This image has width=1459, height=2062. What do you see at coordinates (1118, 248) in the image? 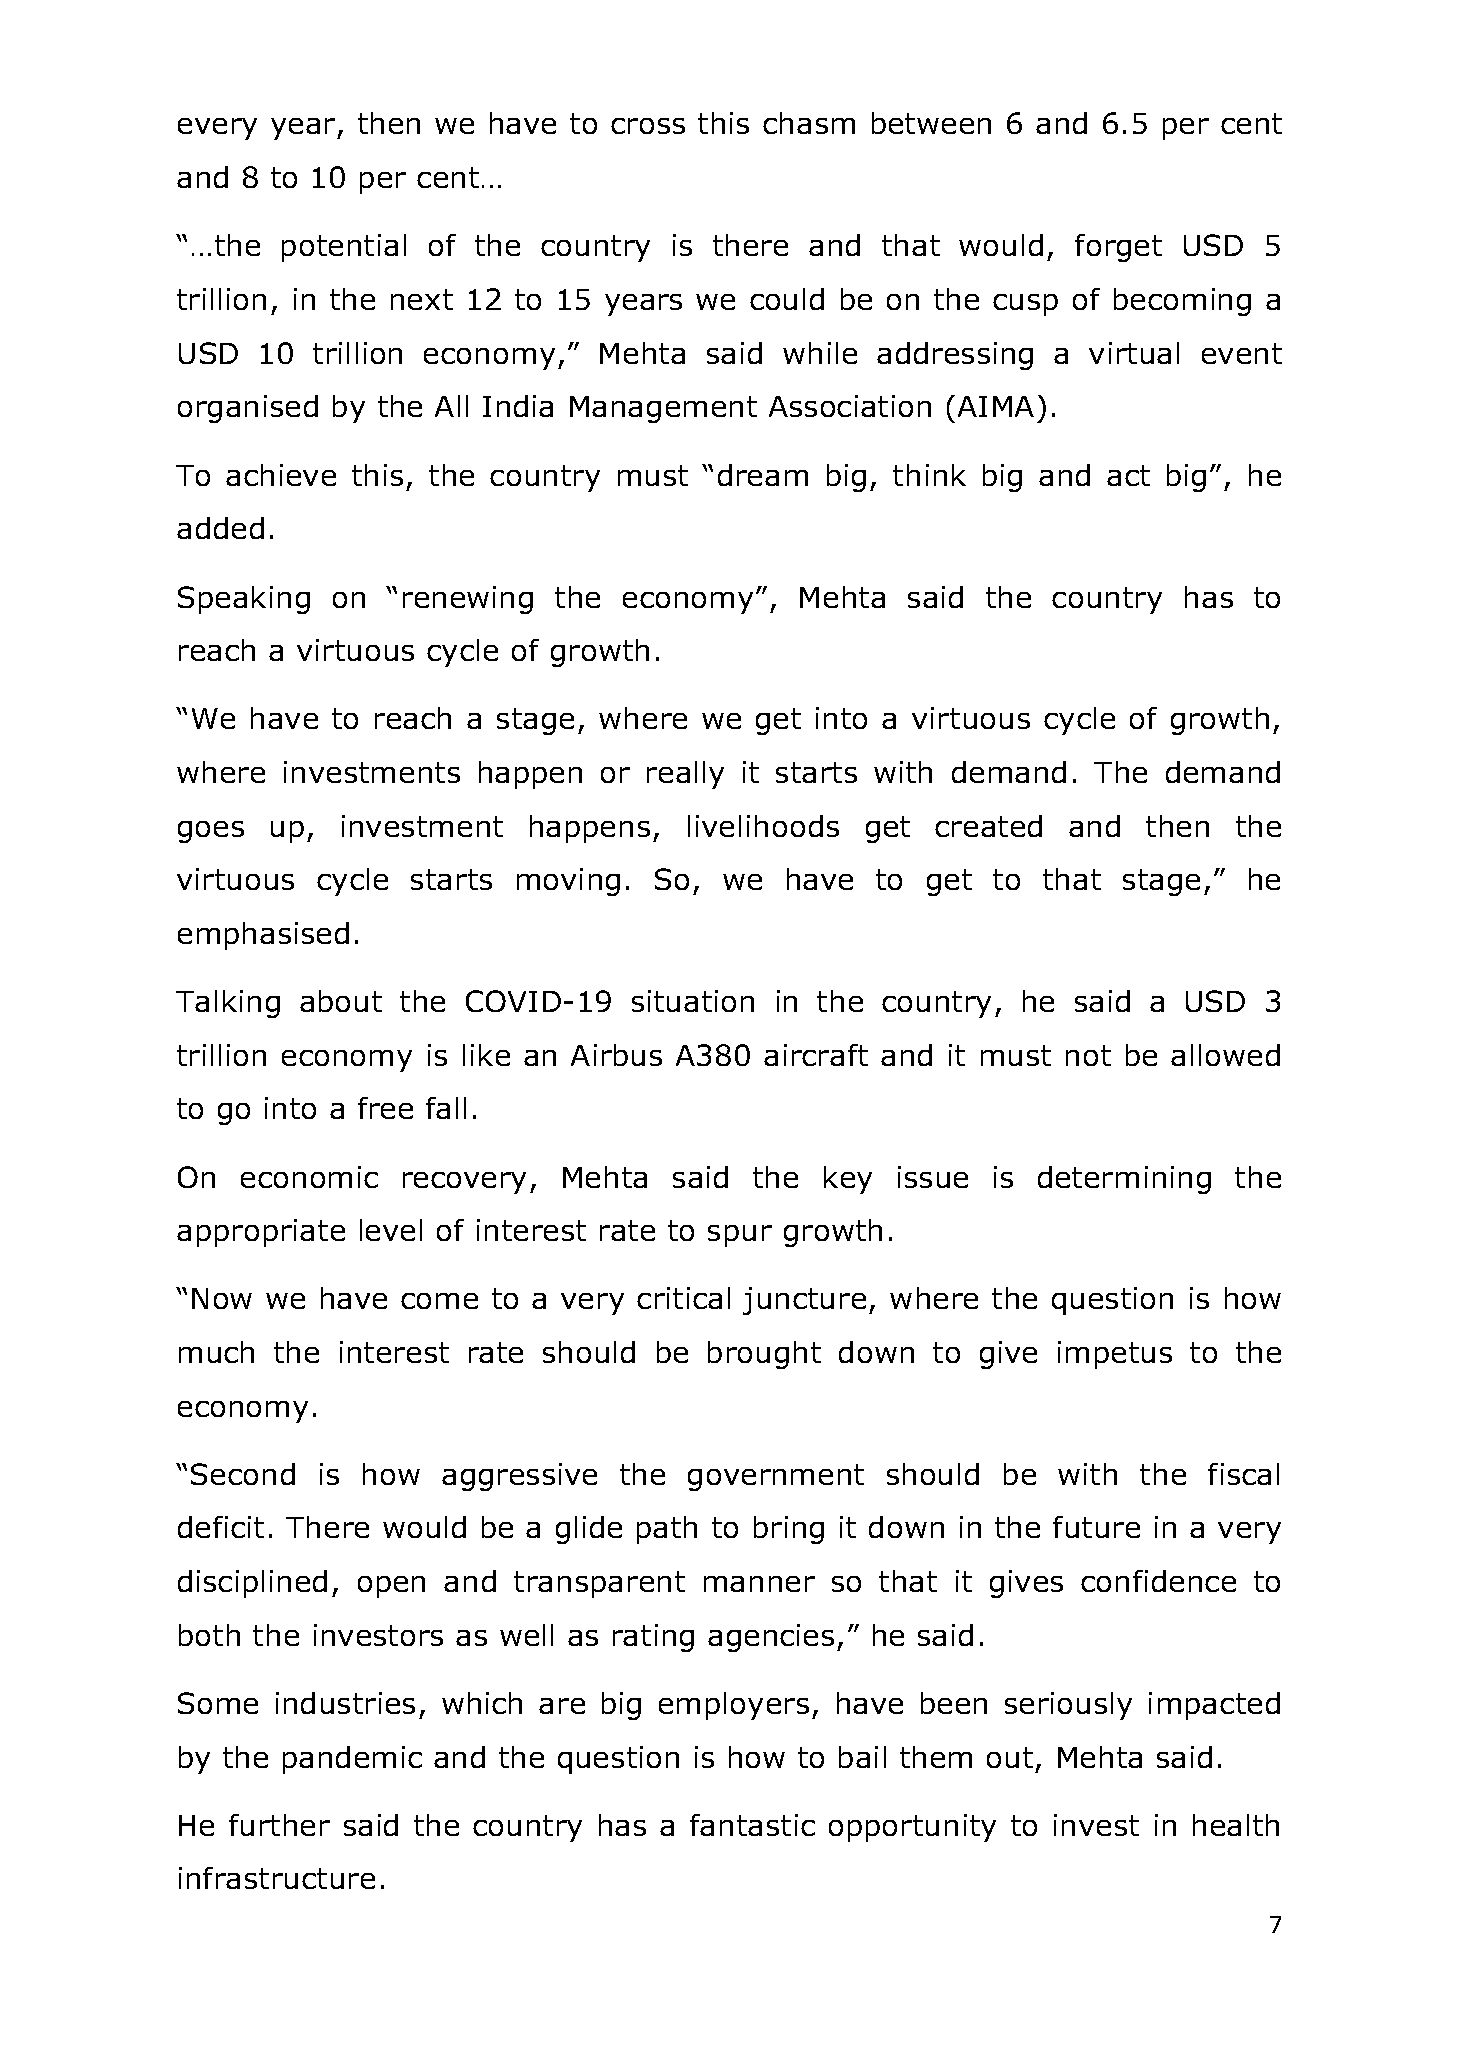
I see `forget` at bounding box center [1118, 248].
